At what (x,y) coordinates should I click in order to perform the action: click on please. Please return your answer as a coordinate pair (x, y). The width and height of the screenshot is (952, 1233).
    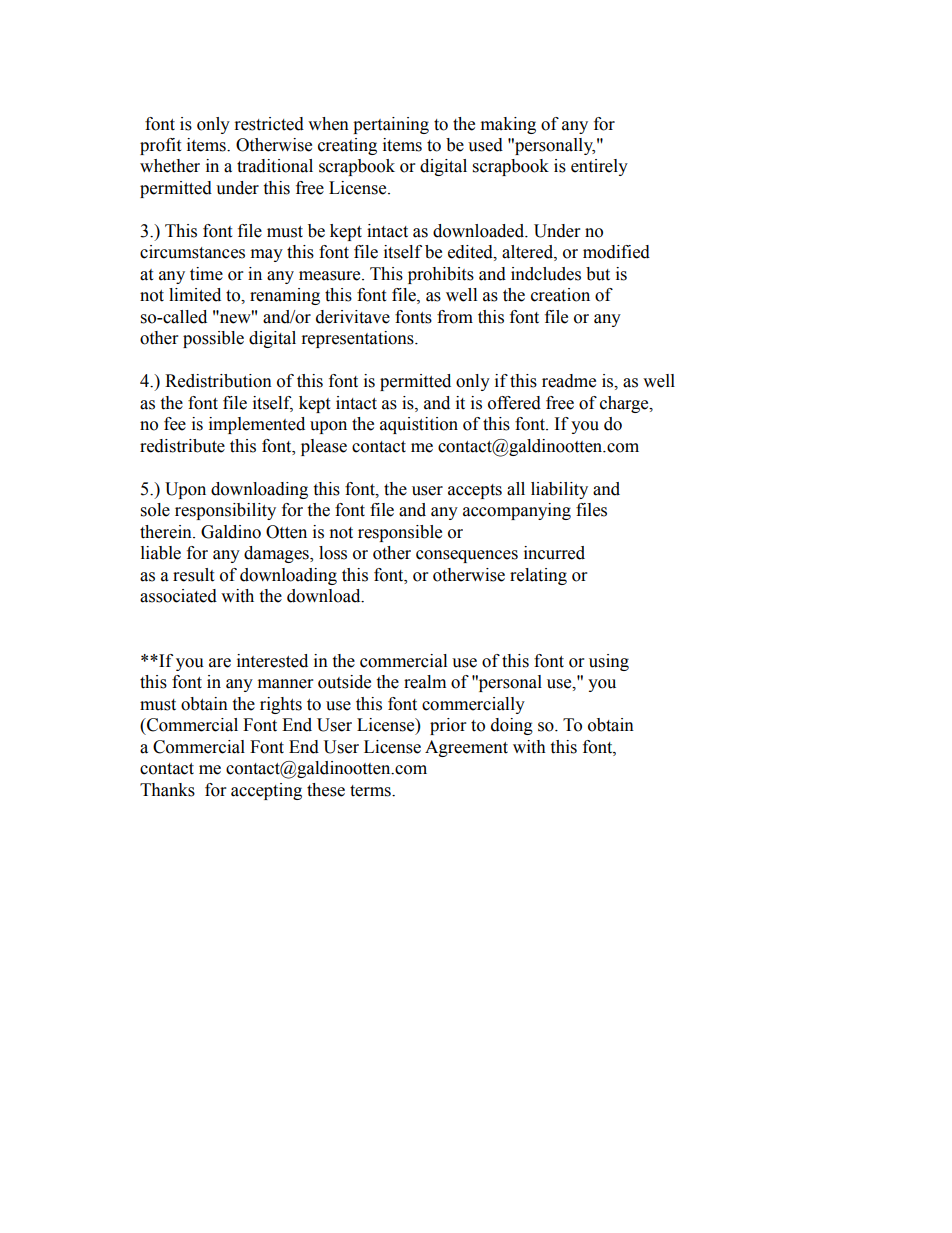
    Looking at the image, I should click on (324, 447).
